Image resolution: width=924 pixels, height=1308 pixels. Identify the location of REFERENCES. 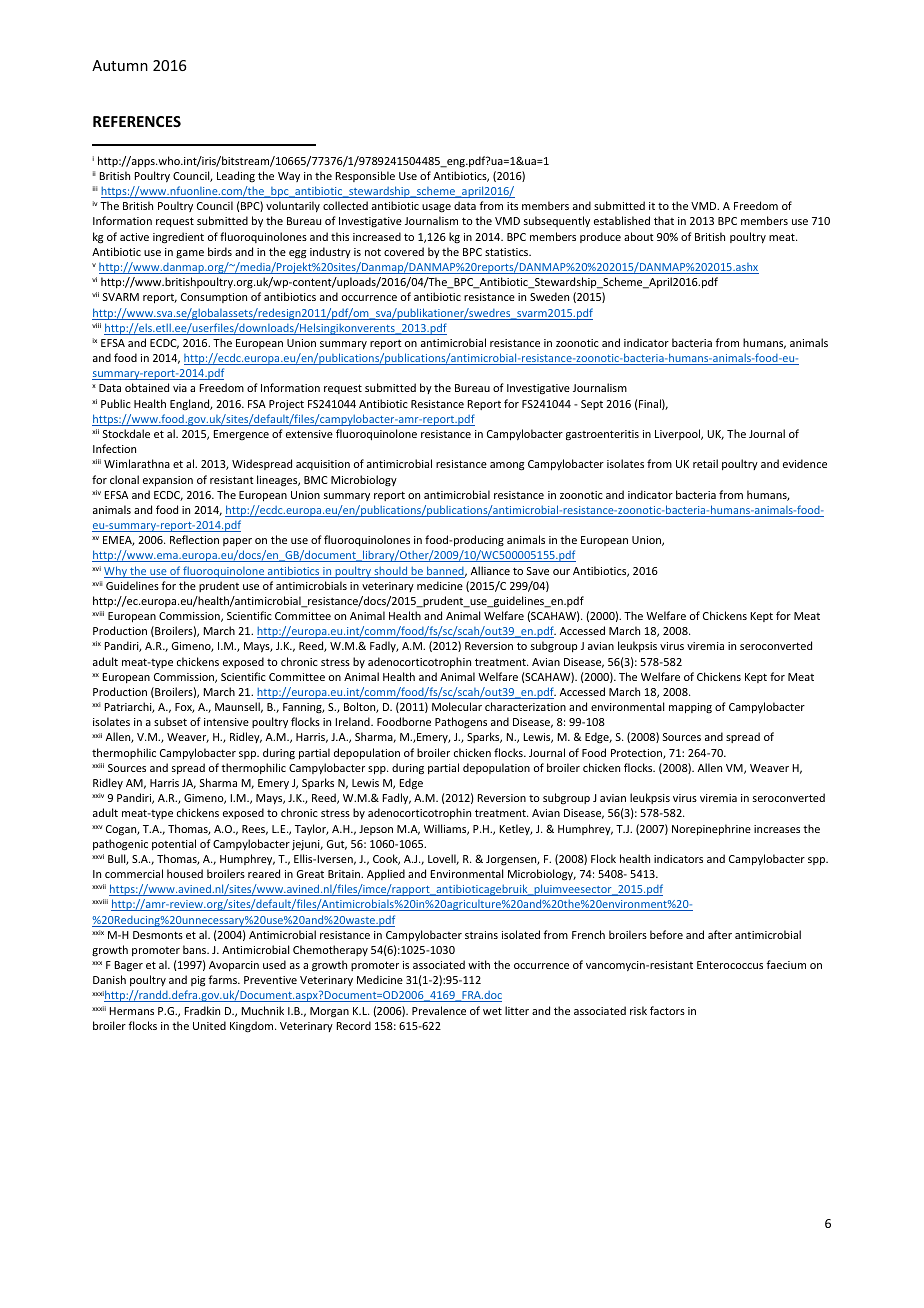
(137, 121).
